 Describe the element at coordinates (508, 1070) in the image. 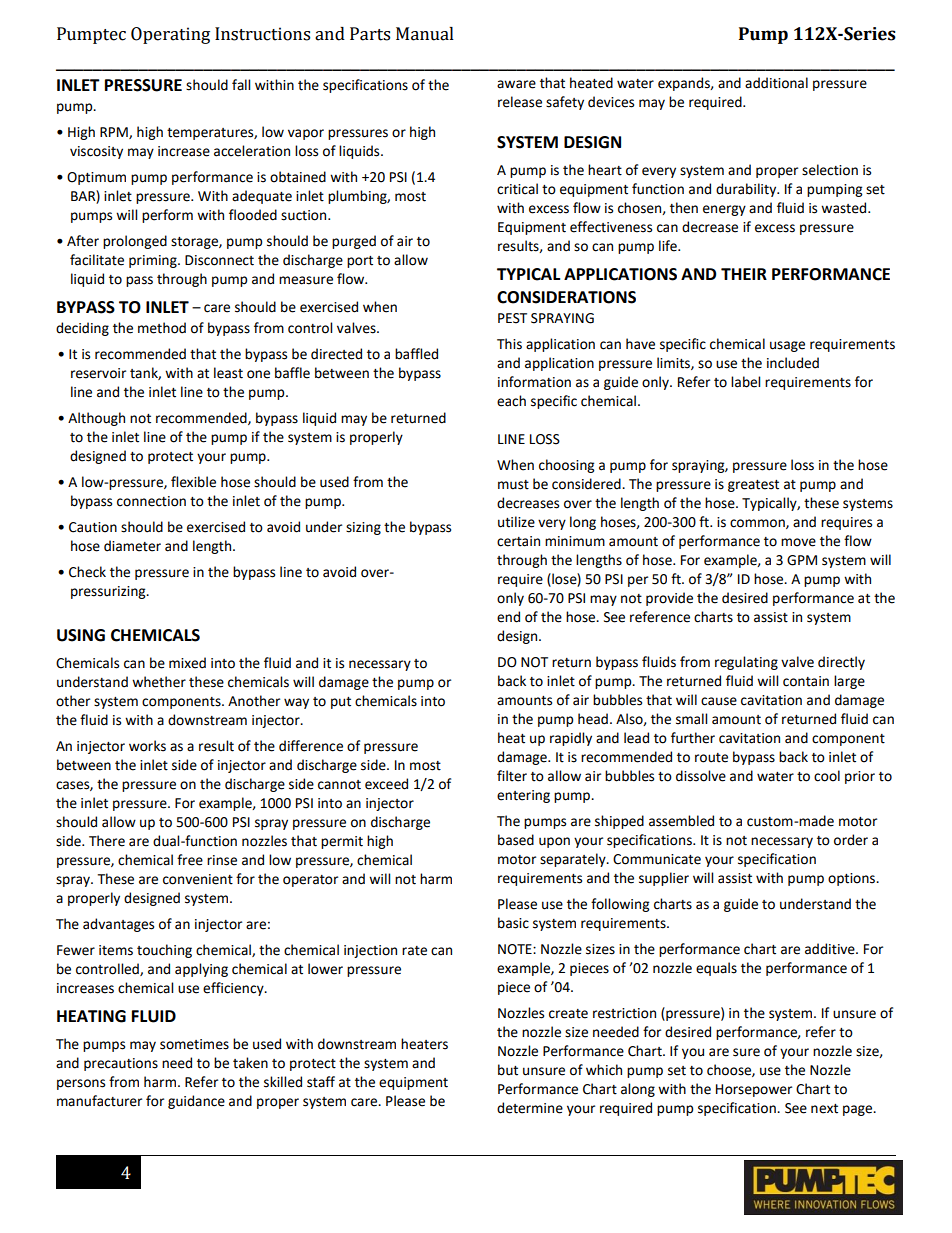

I see `but` at that location.
